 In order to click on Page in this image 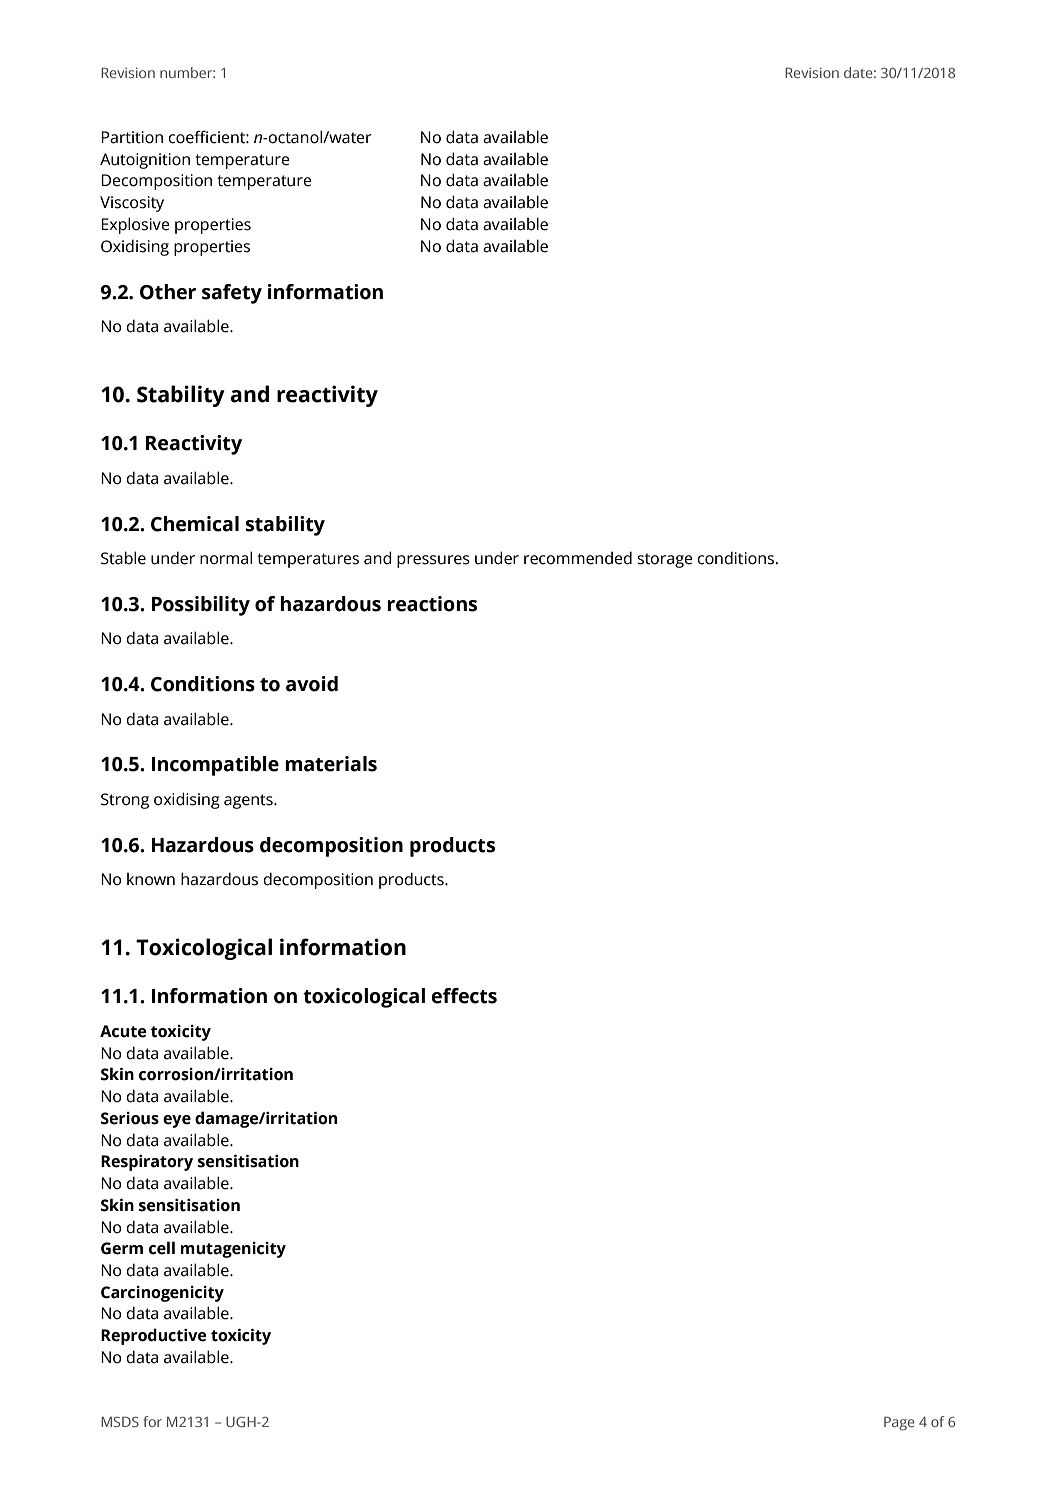, I will do `click(899, 1424)`.
